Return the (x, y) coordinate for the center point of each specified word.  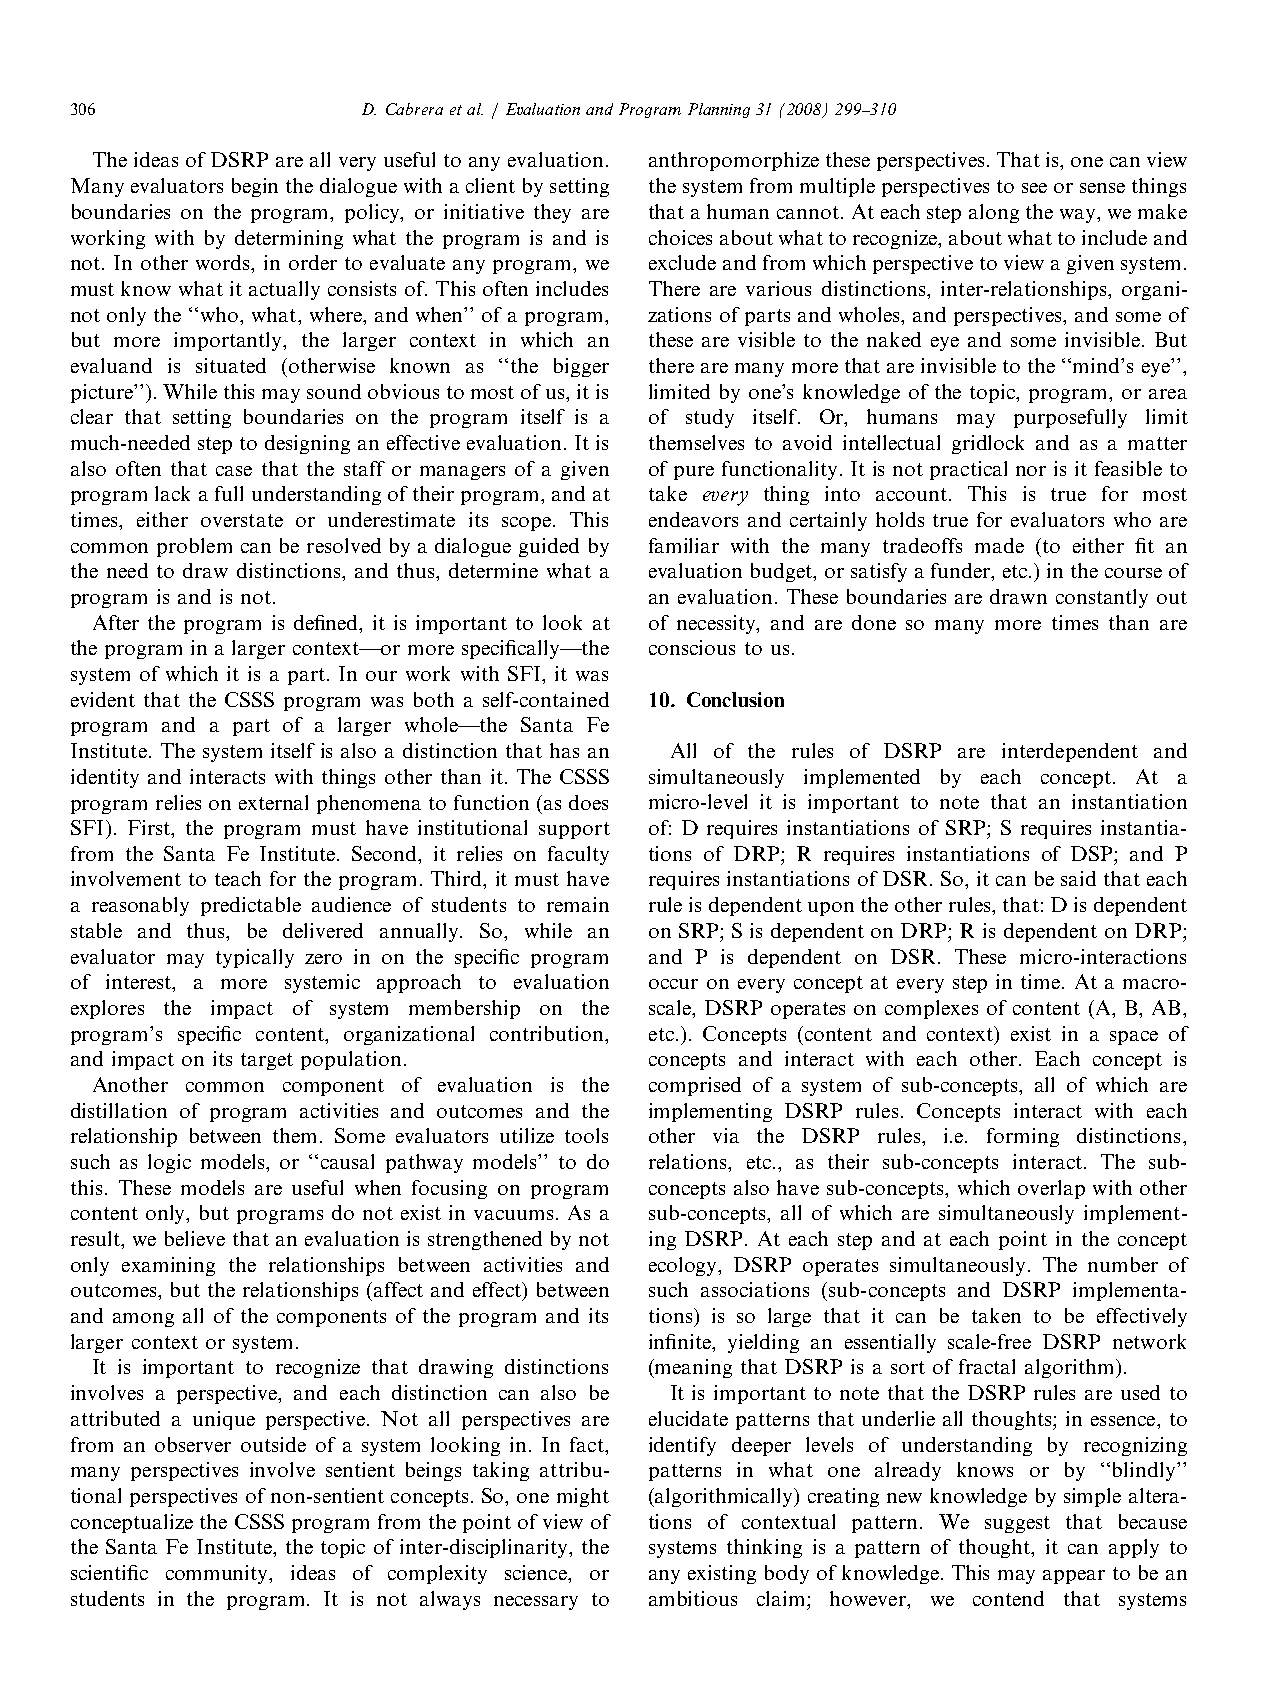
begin (255, 187)
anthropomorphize (734, 161)
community (218, 1574)
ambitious (693, 1598)
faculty (578, 855)
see (1034, 188)
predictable (251, 906)
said (1078, 878)
